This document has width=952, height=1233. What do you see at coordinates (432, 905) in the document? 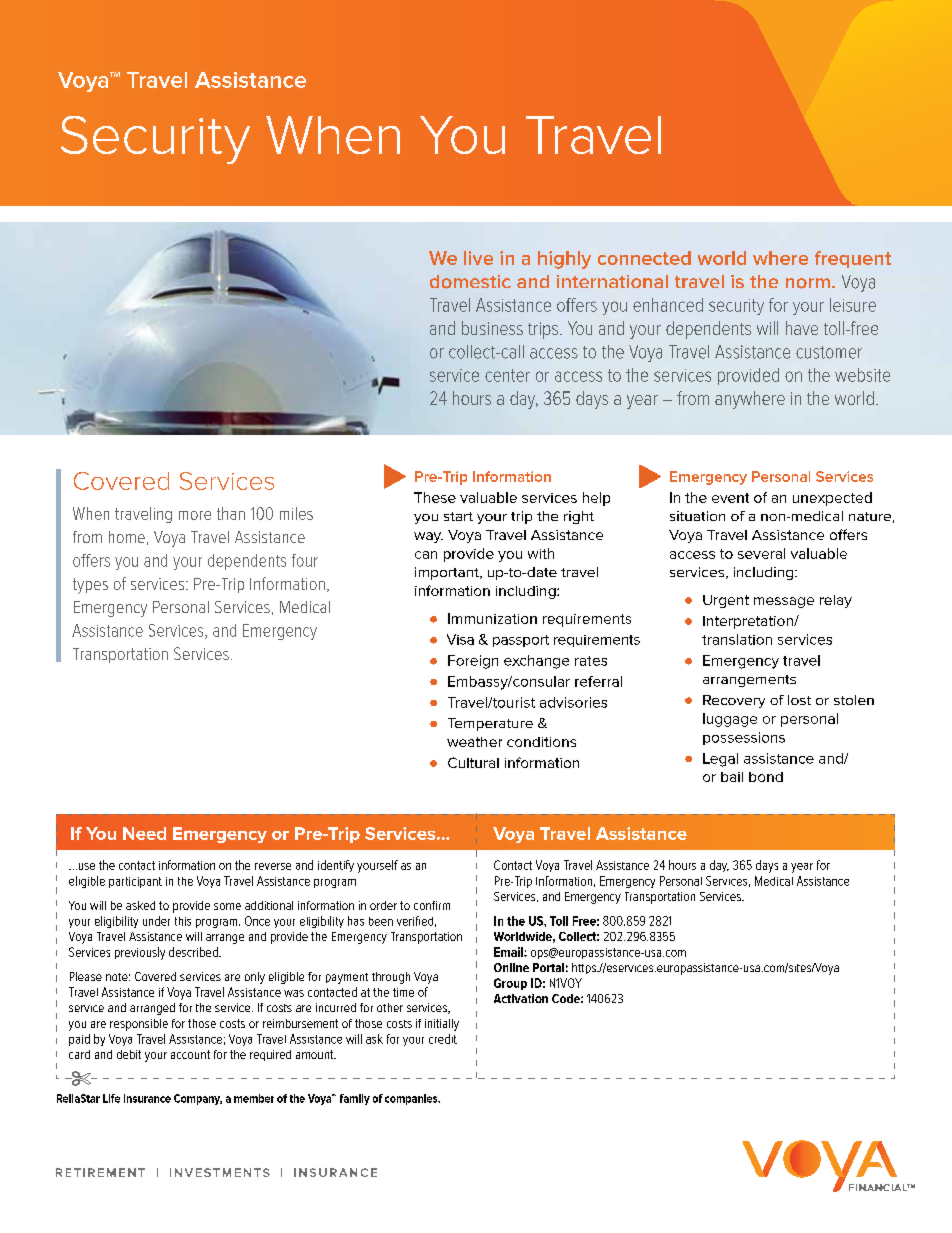
I see `confirm` at bounding box center [432, 905].
